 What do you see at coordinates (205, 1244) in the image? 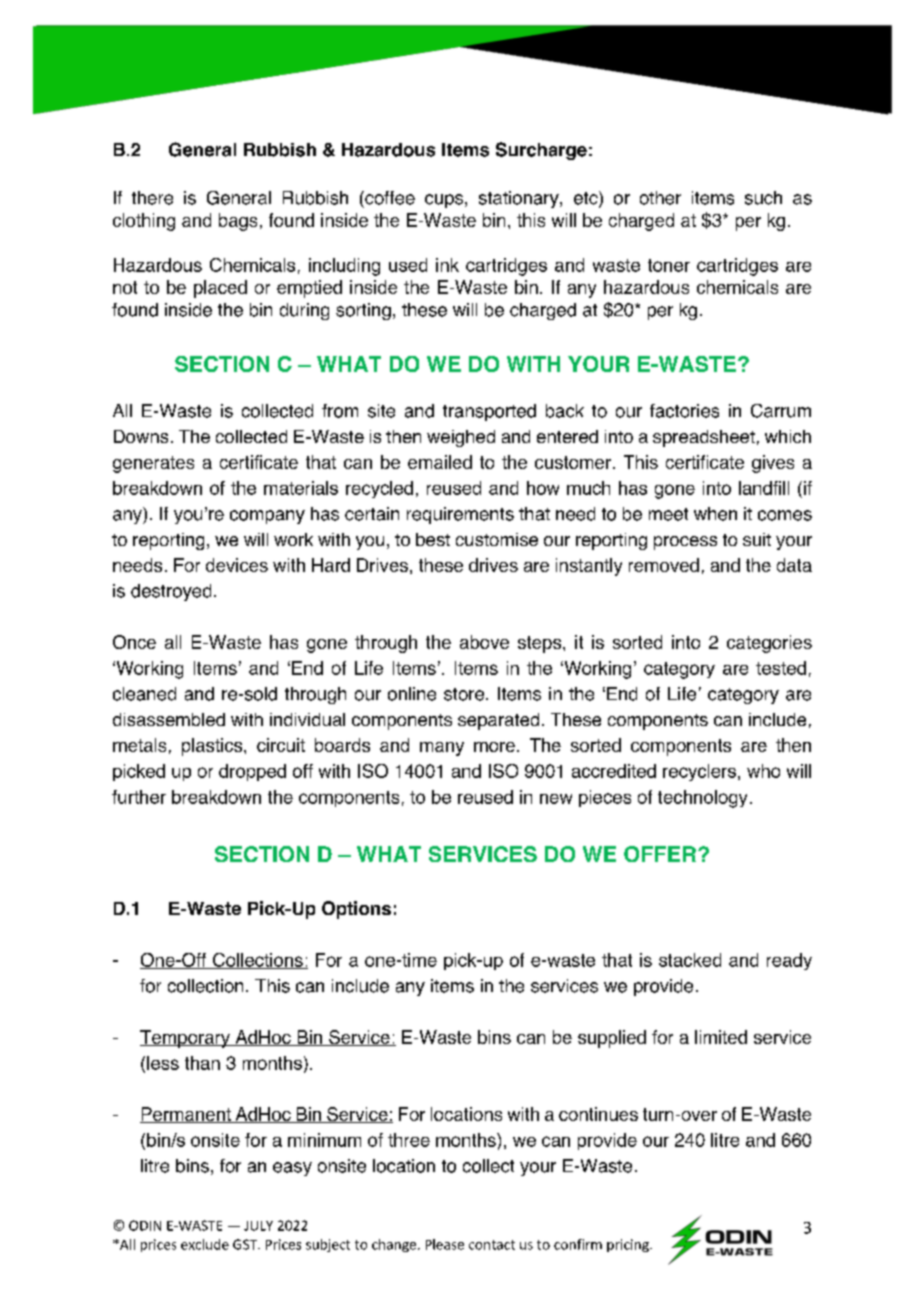
I see `exclude` at bounding box center [205, 1244].
